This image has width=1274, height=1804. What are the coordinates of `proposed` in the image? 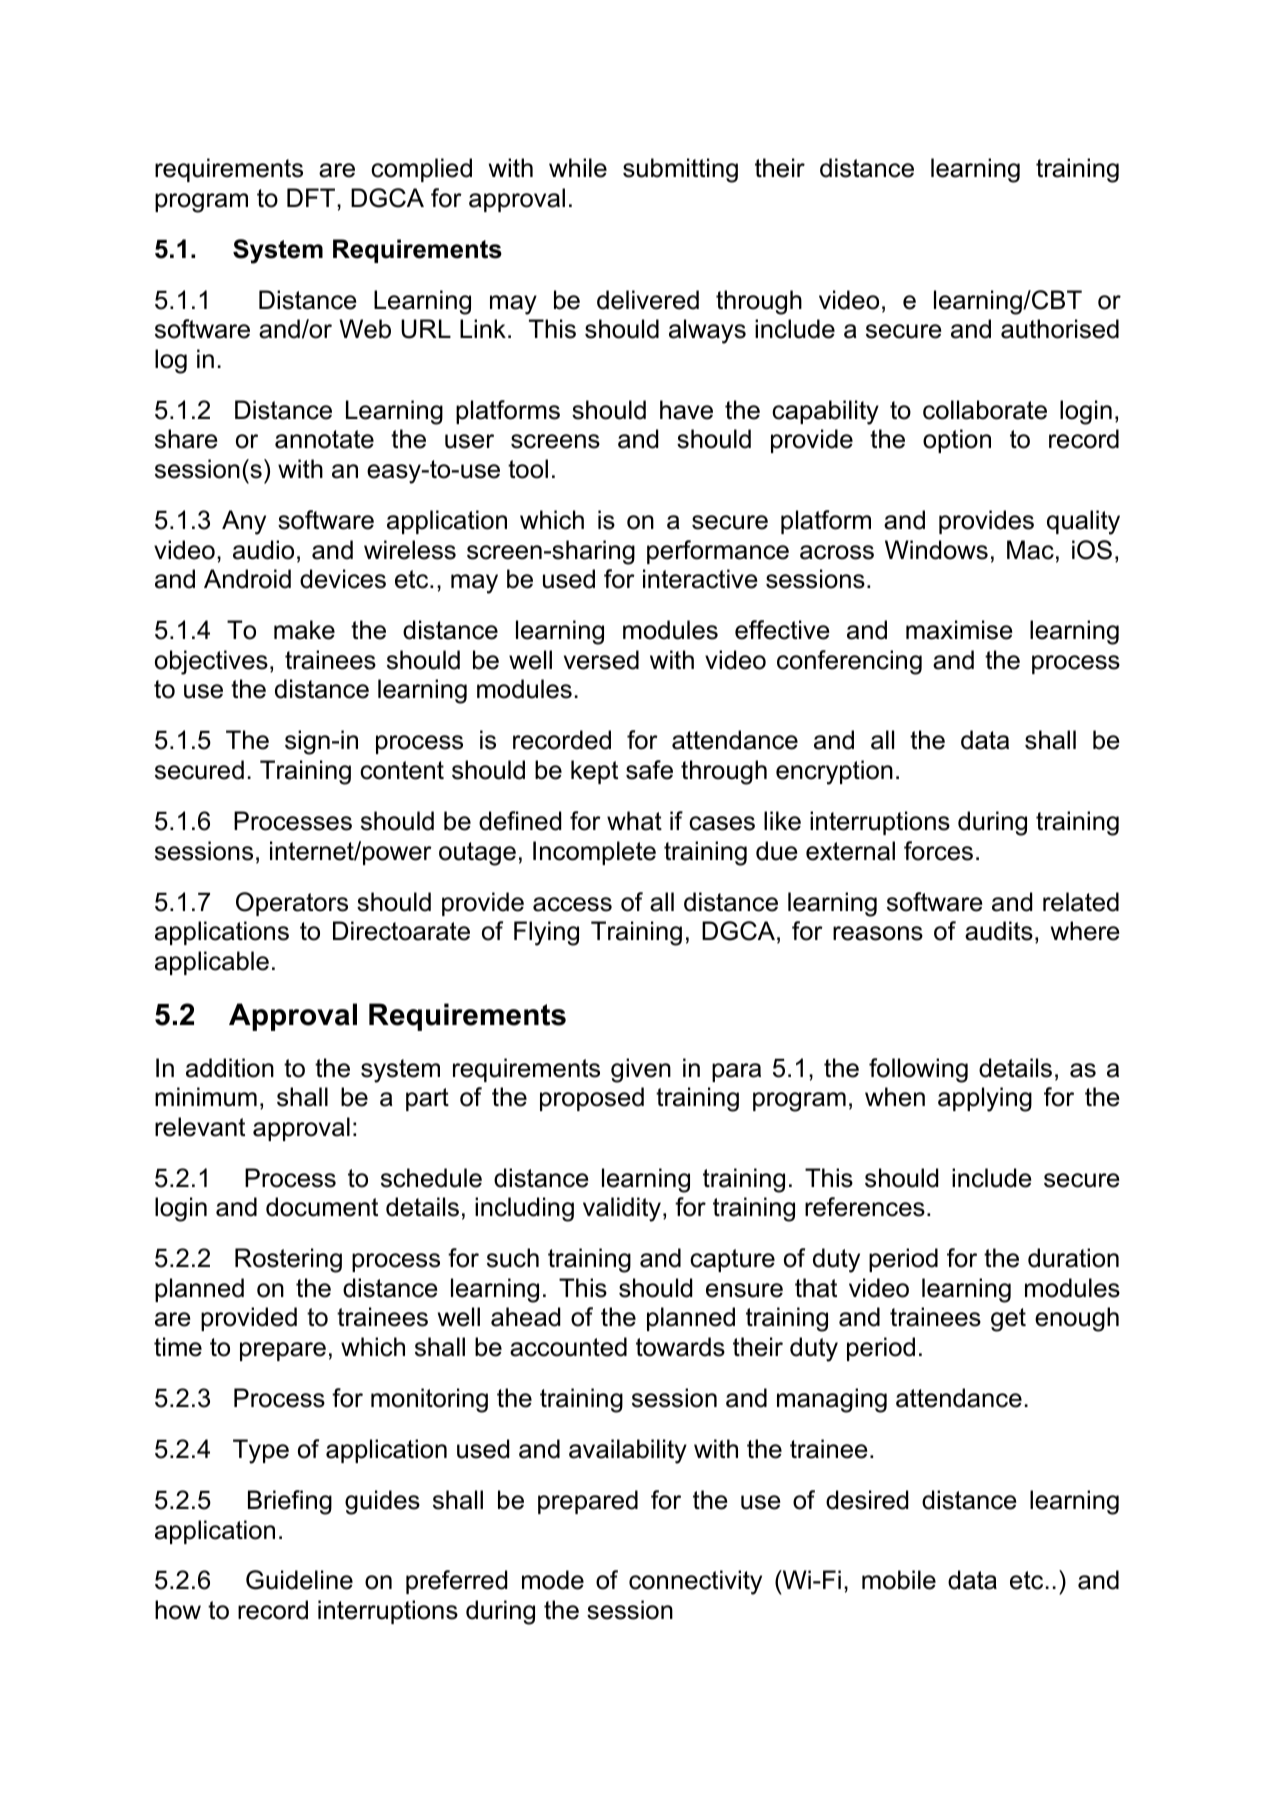 It's located at (592, 1099).
